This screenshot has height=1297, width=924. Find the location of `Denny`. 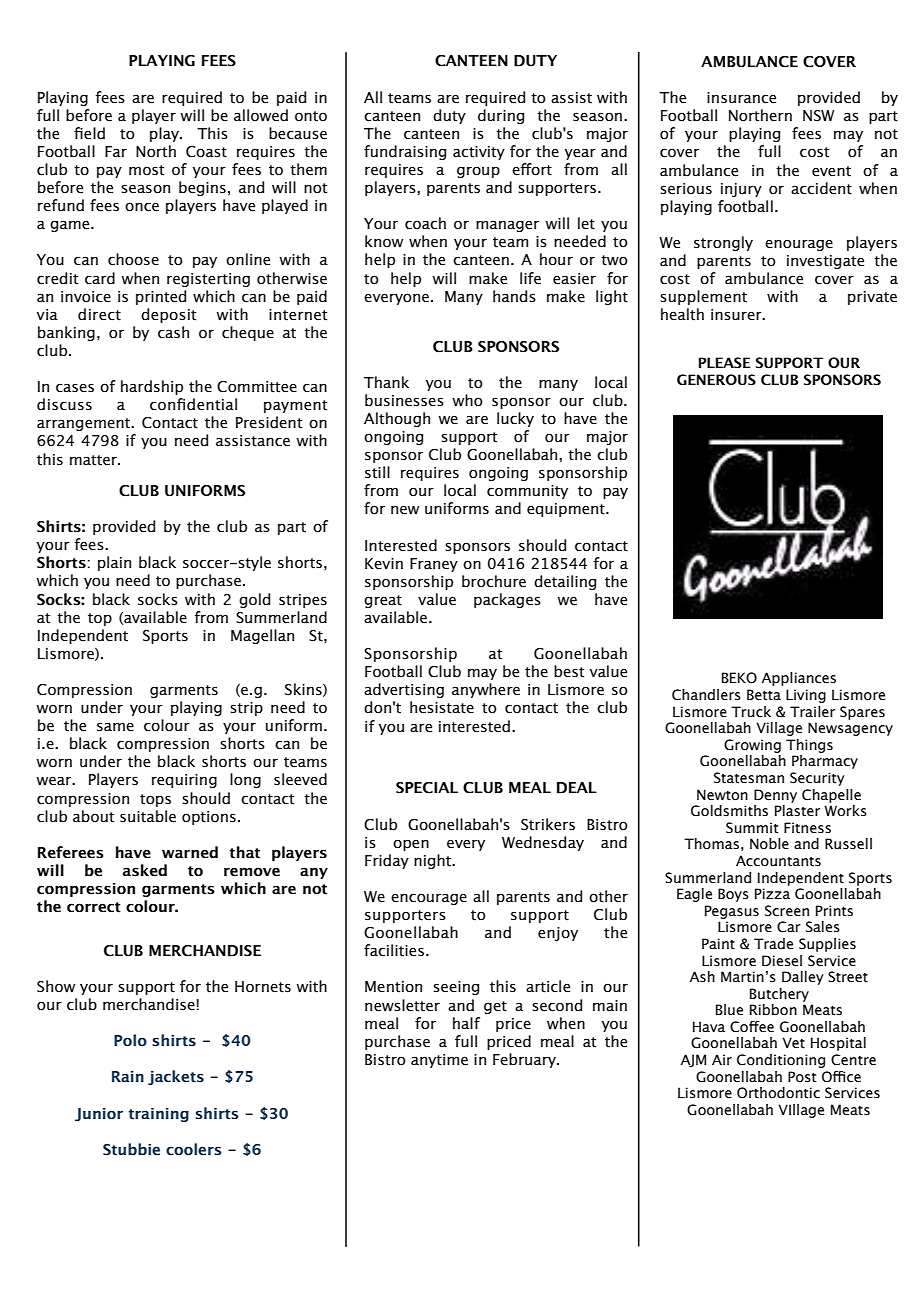

Denny is located at coordinates (775, 796).
